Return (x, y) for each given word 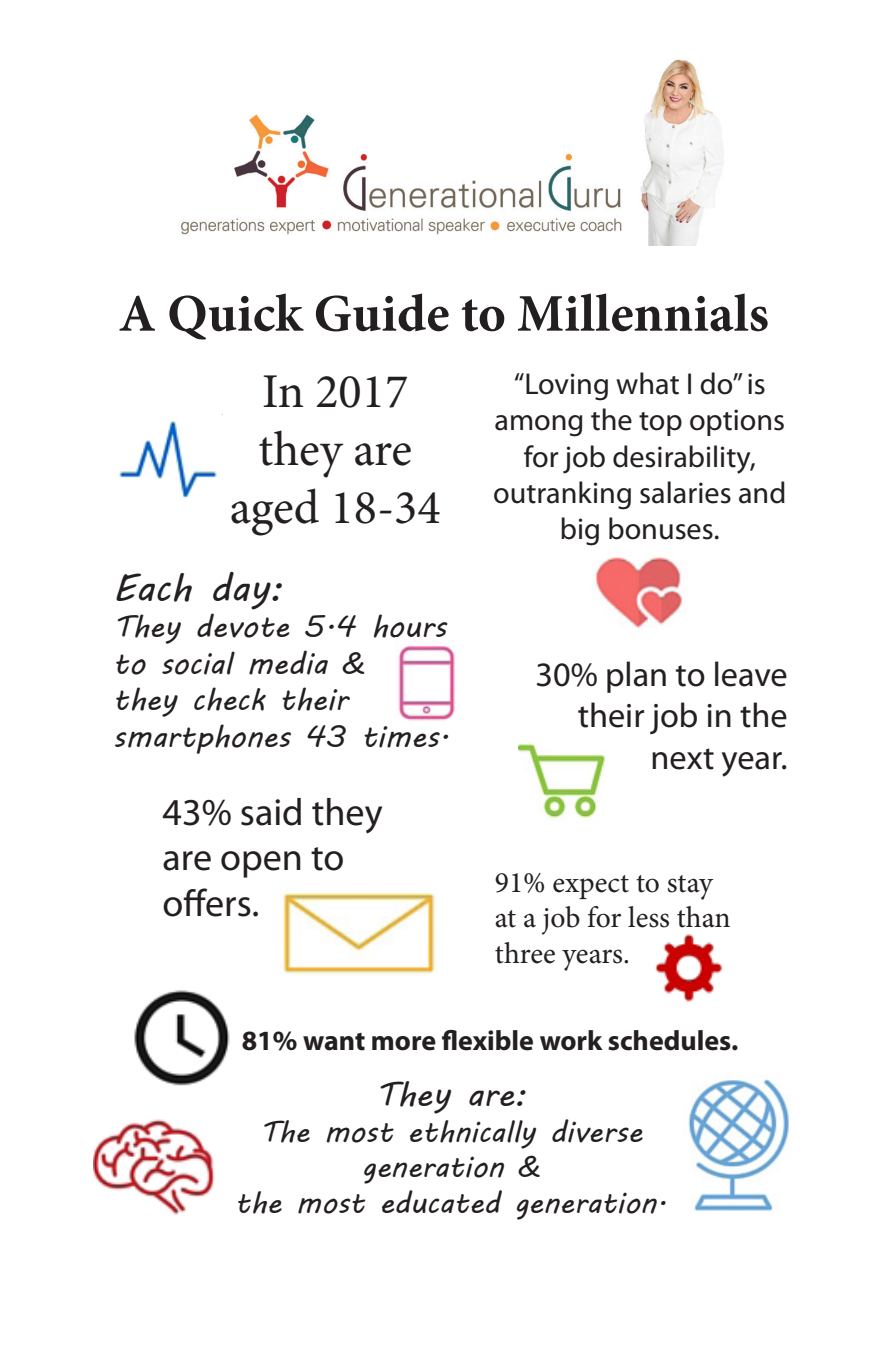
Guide (382, 312)
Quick (236, 316)
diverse (597, 1131)
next (683, 759)
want (334, 1042)
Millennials (643, 312)
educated (442, 1201)
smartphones (203, 739)
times (402, 737)
